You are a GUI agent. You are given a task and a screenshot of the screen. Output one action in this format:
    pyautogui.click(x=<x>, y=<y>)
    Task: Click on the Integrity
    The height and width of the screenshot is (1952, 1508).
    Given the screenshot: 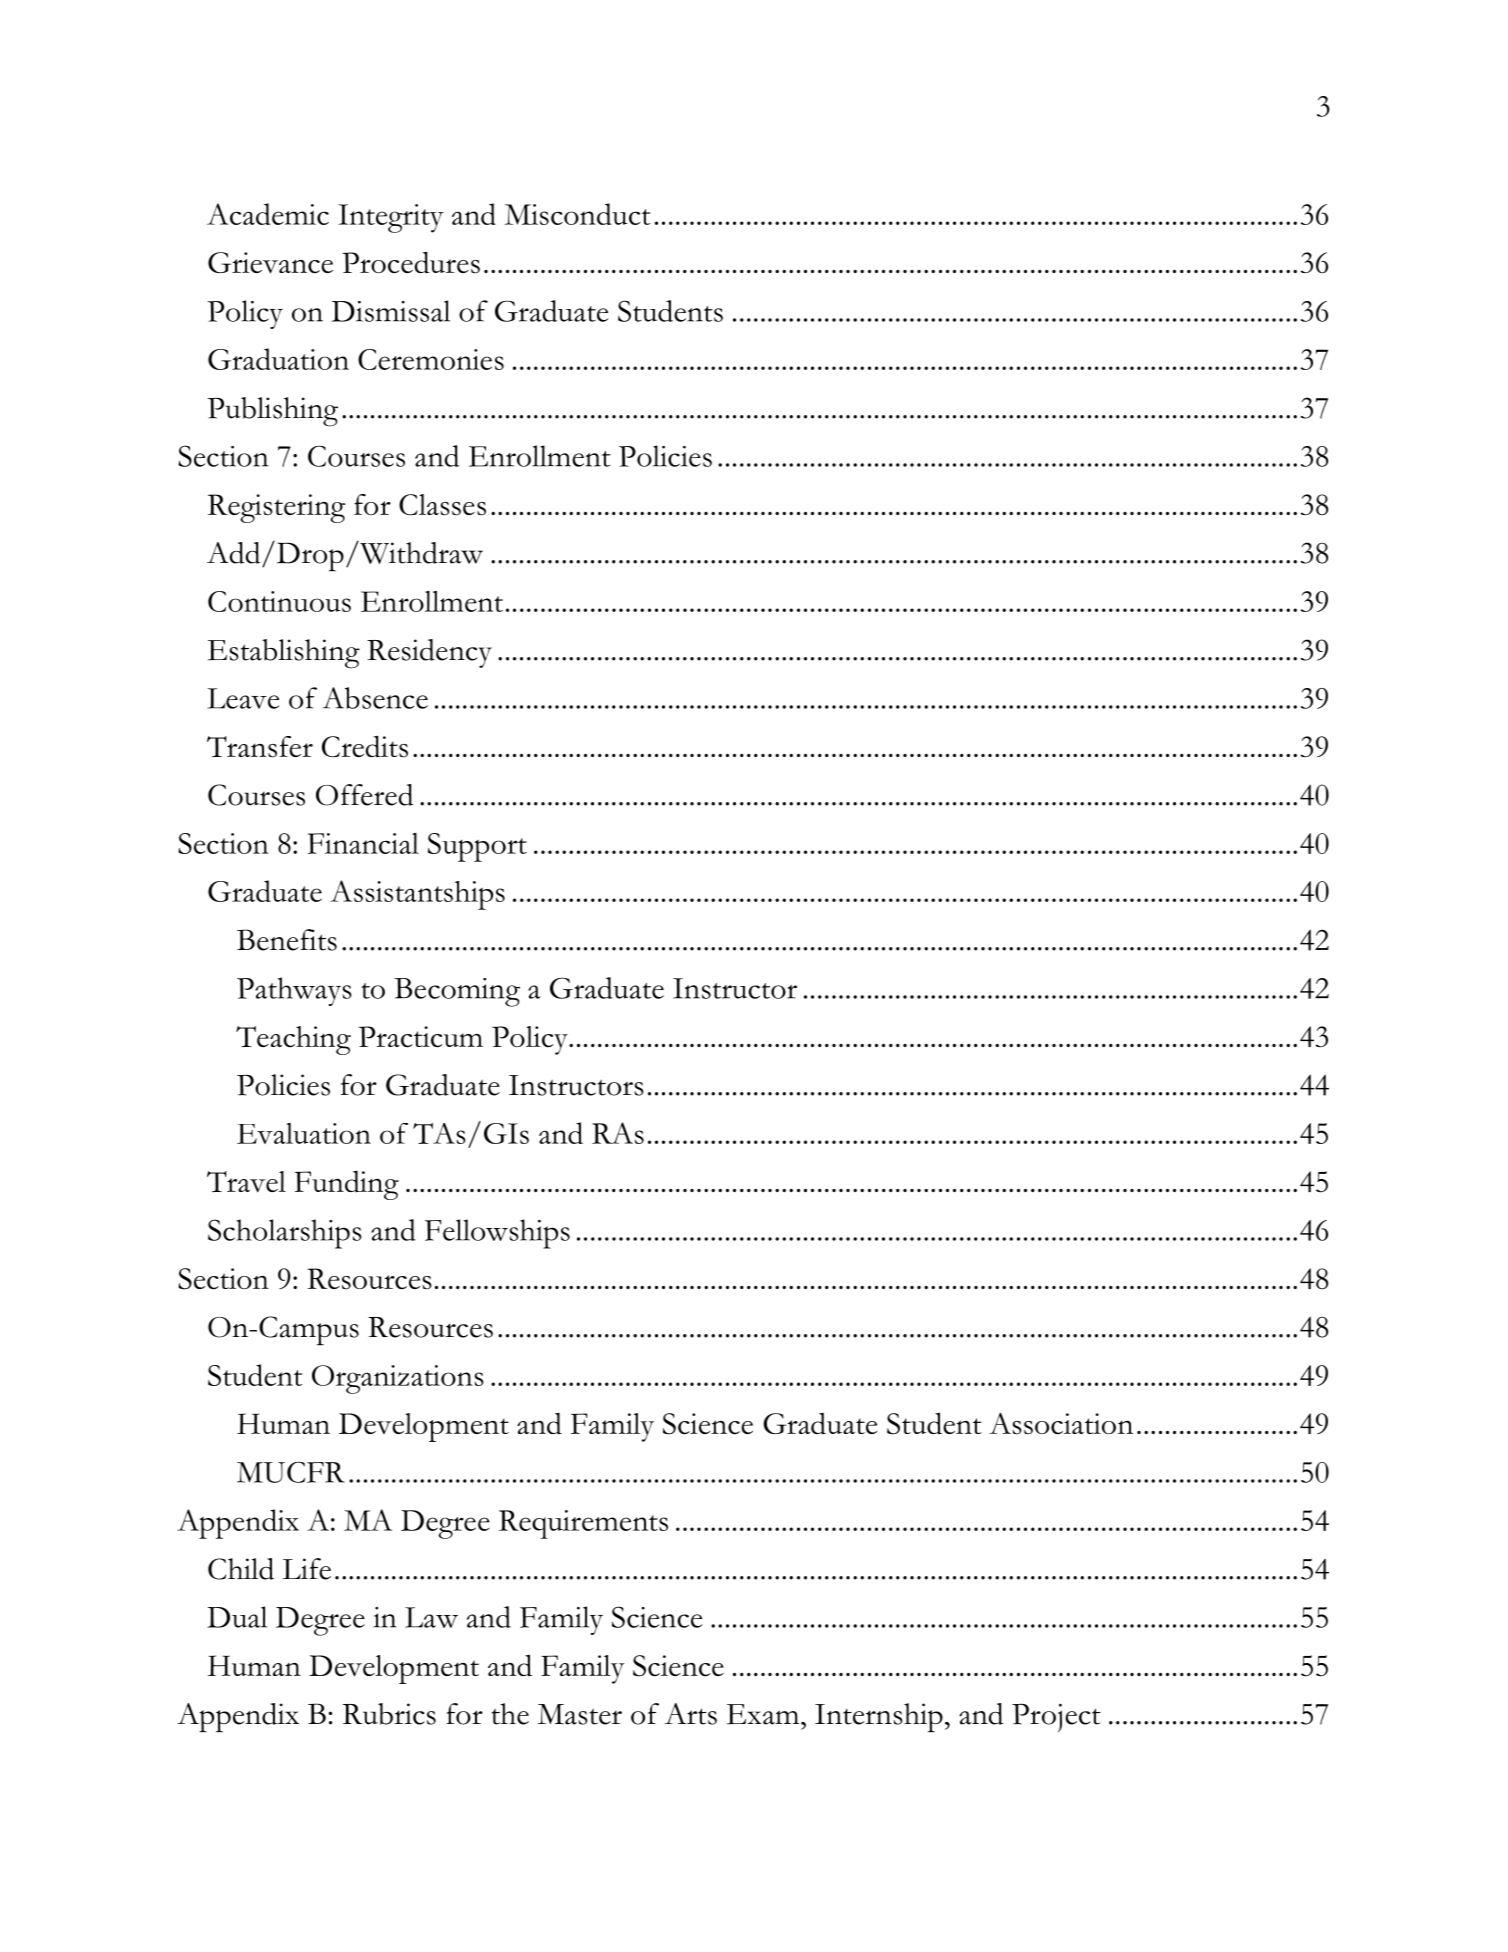 What is the action you would take?
    pyautogui.click(x=391, y=218)
